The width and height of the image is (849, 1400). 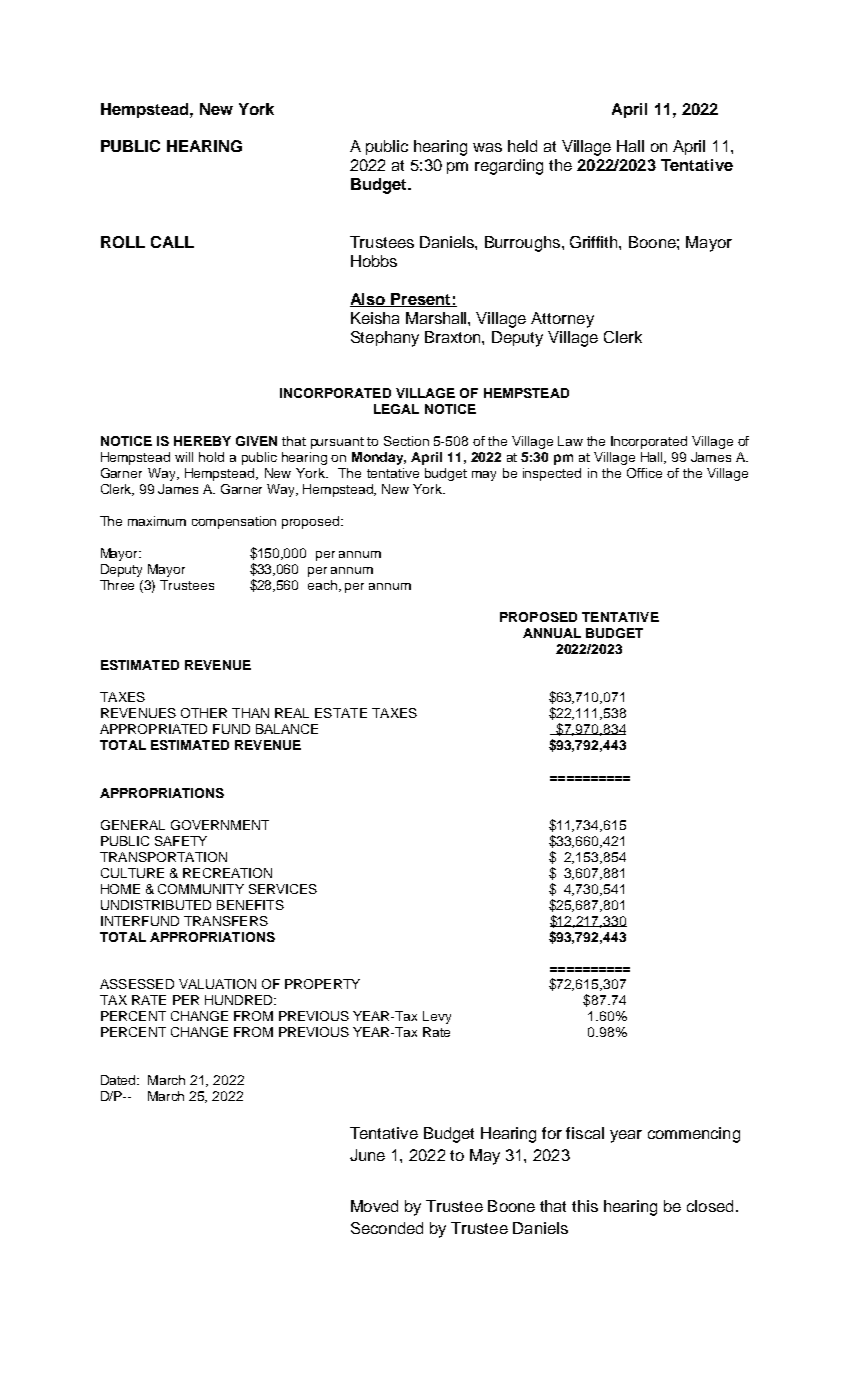 What do you see at coordinates (552, 633) in the image?
I see `ANNUAL` at bounding box center [552, 633].
